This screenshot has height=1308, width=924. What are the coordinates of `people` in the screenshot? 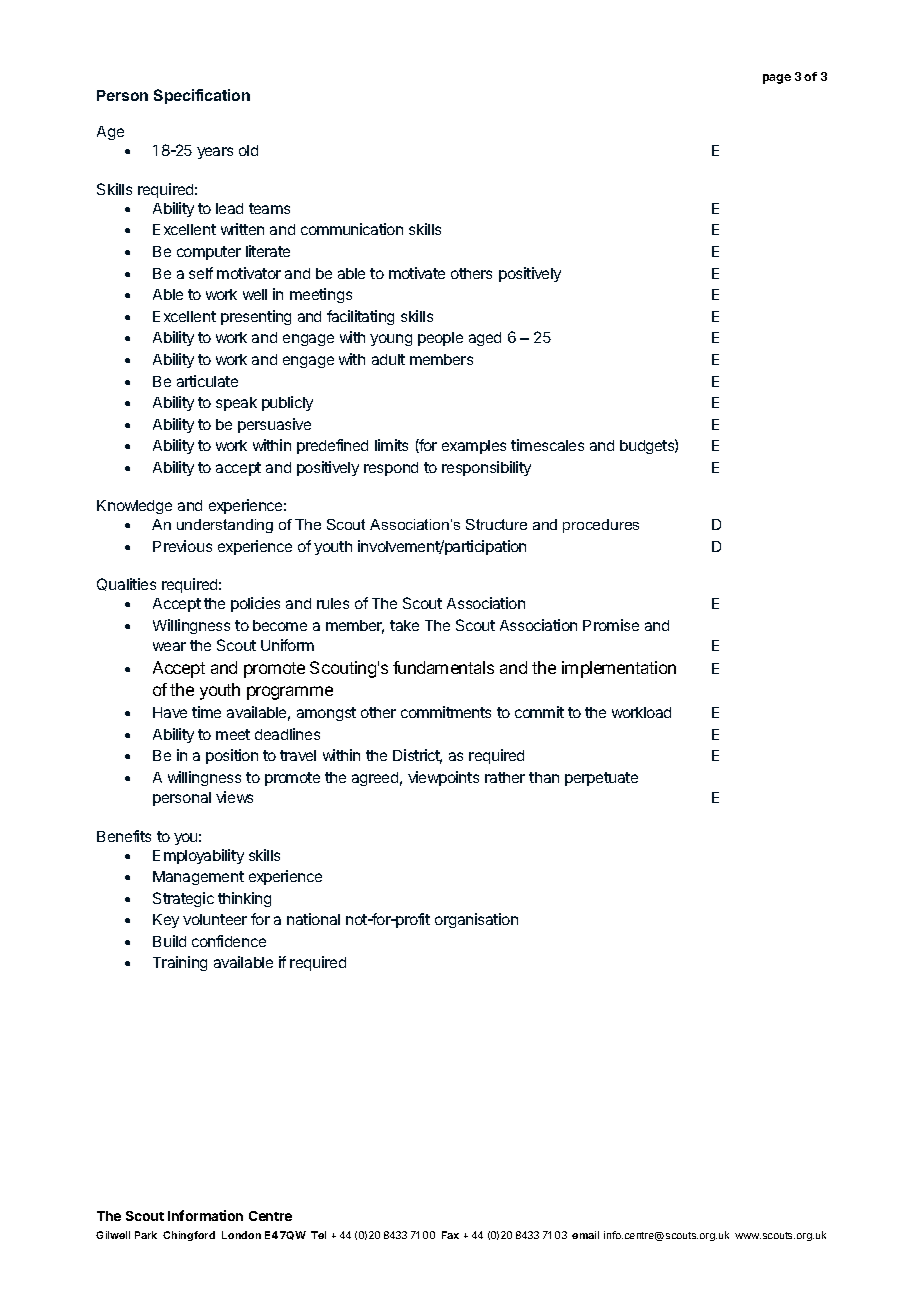 It's located at (440, 339).
